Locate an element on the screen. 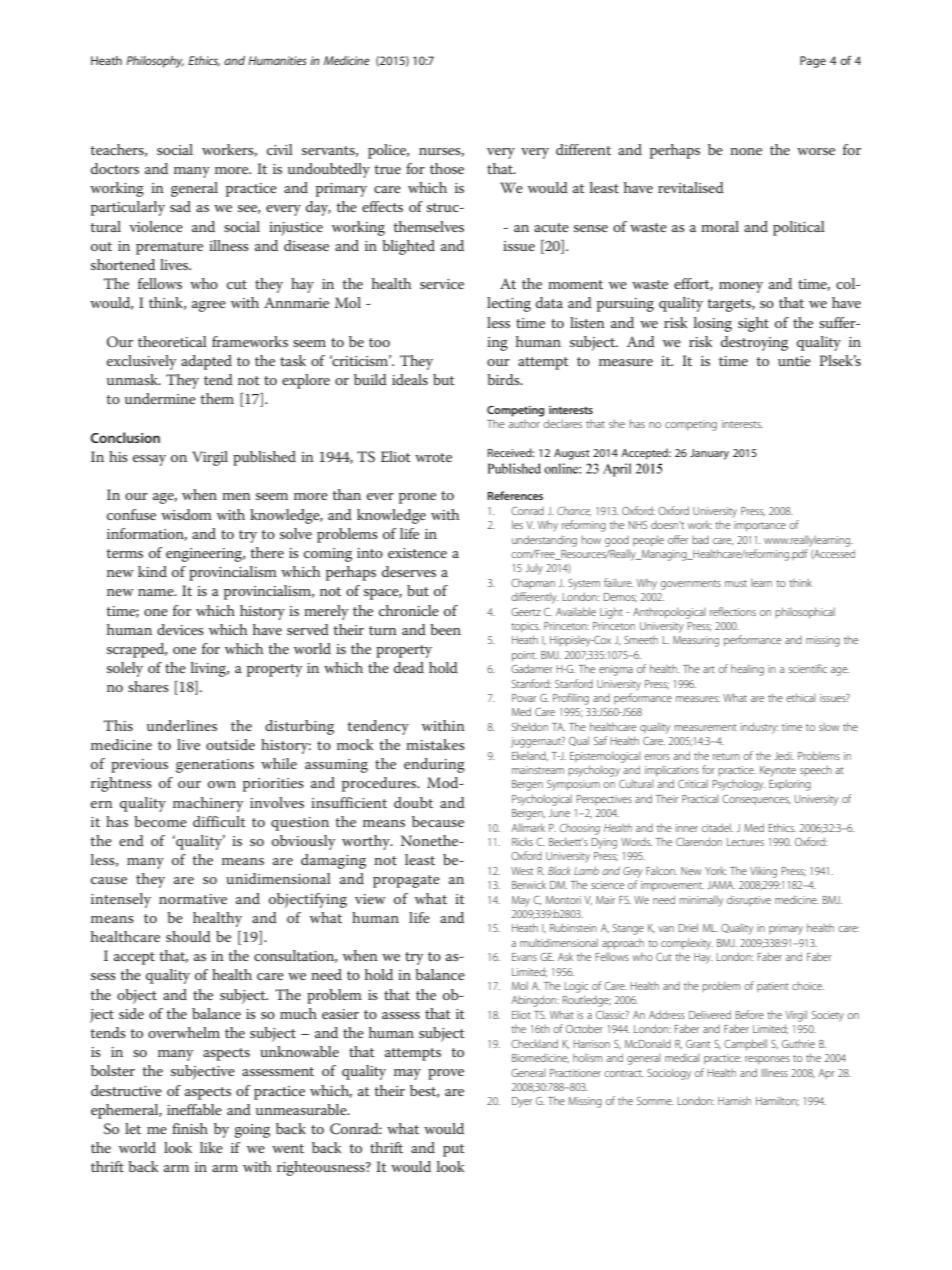  Hamish is located at coordinates (734, 1101).
